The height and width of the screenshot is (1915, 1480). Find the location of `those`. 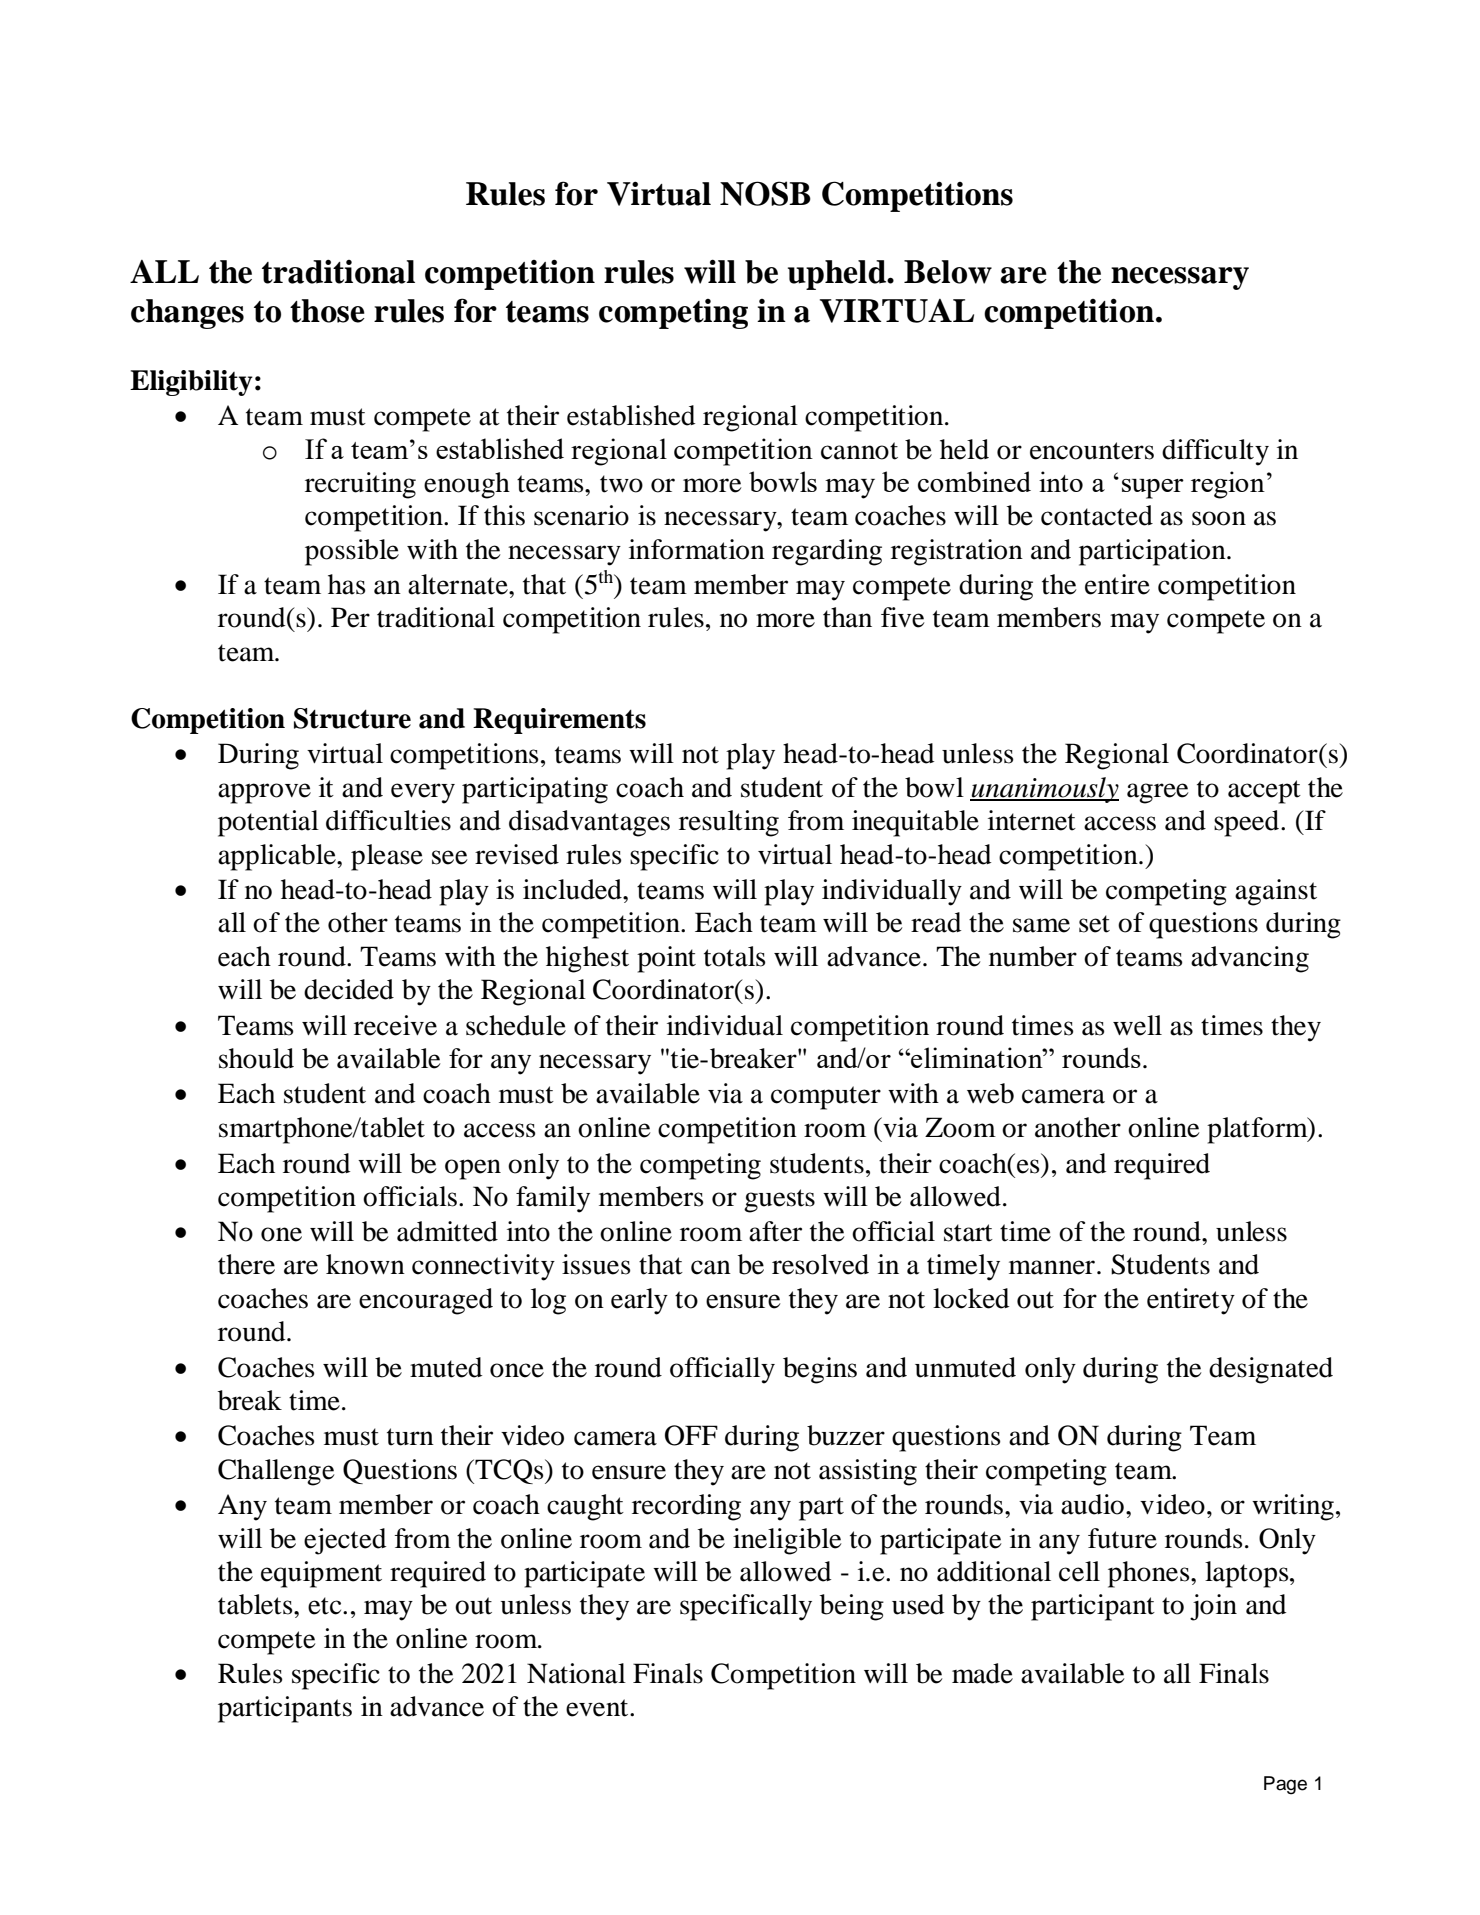

those is located at coordinates (327, 311).
